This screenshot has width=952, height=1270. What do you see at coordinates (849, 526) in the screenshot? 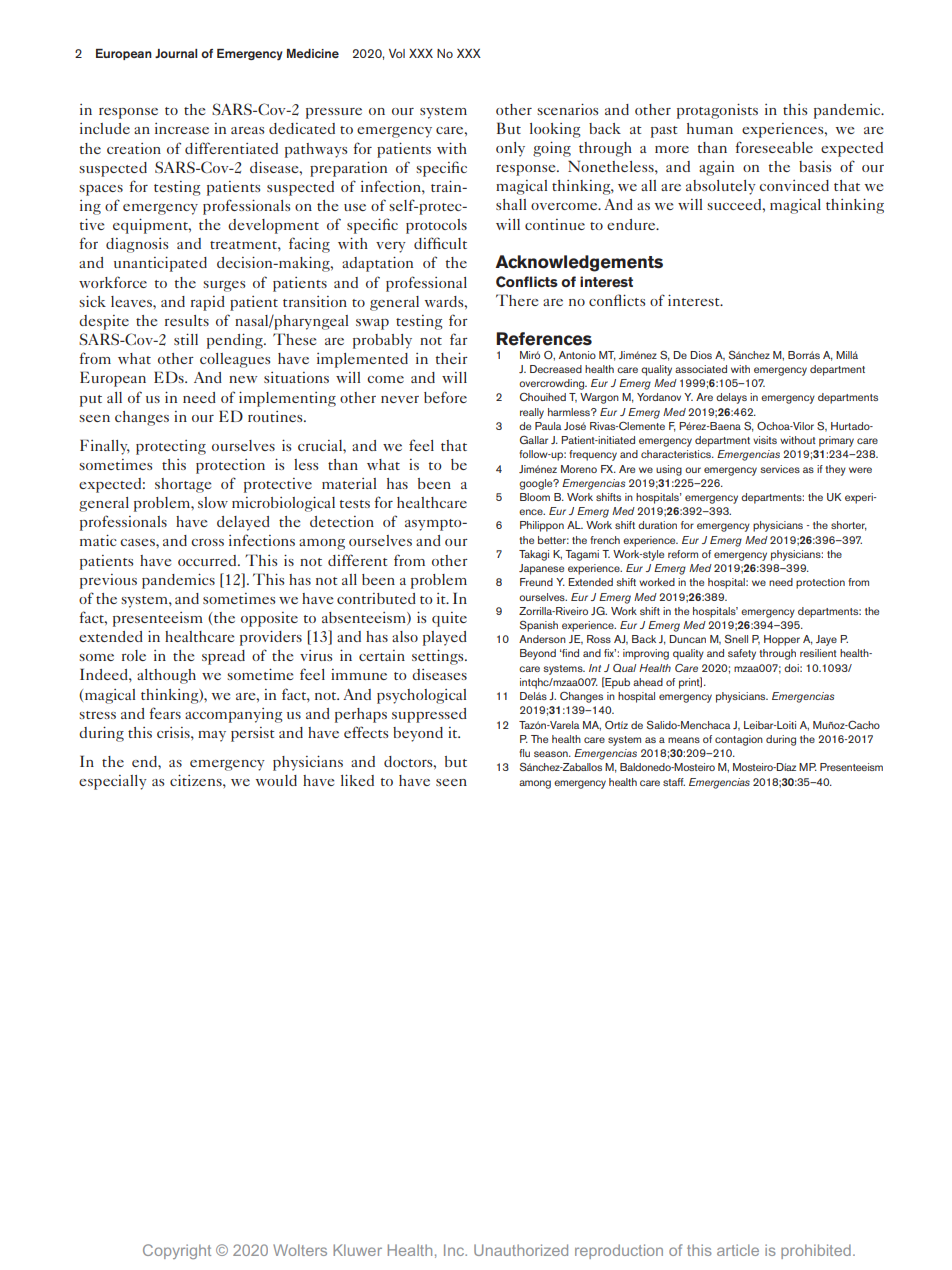
I see `shorter` at bounding box center [849, 526].
